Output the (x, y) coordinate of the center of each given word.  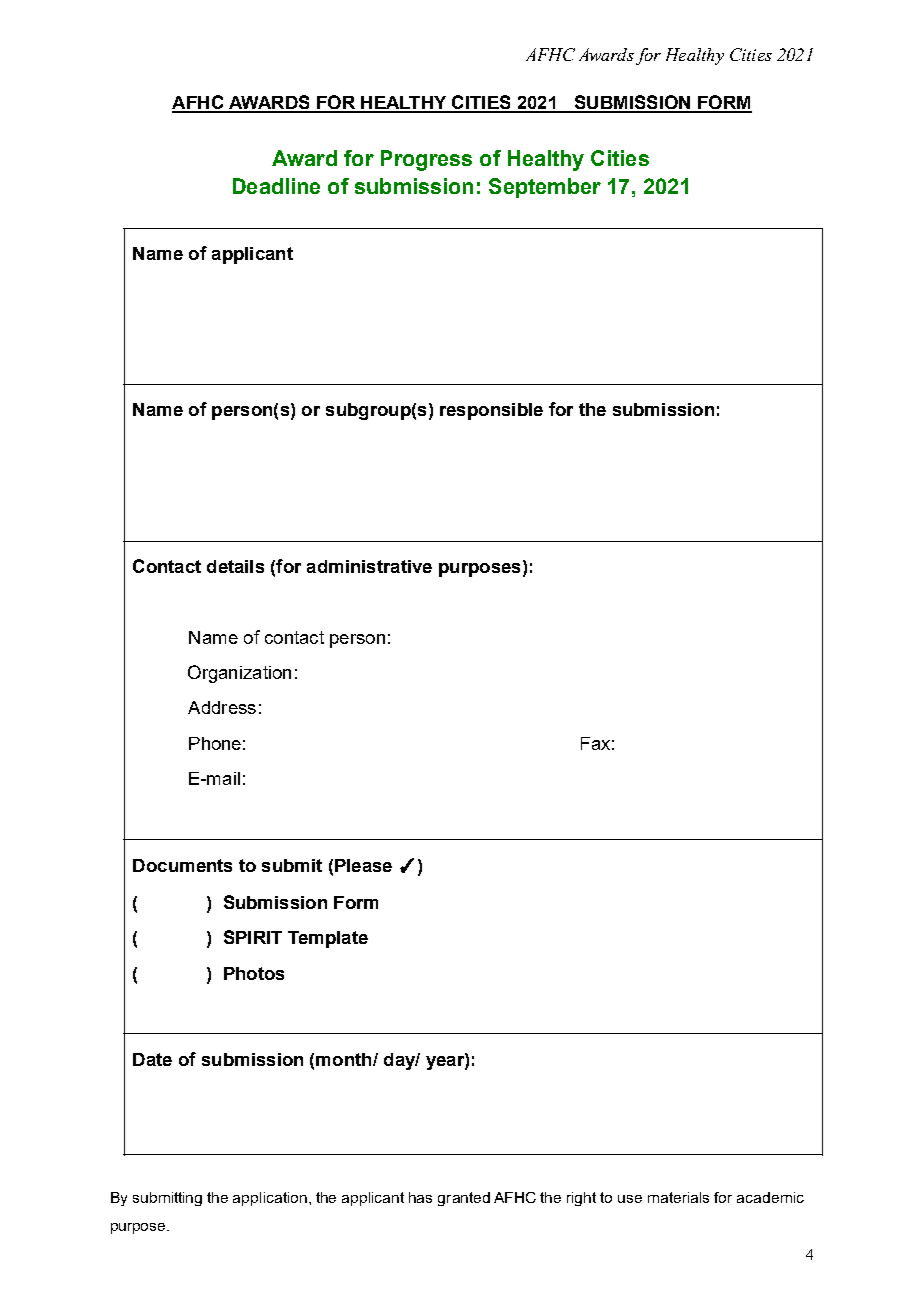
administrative (369, 566)
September (545, 188)
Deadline (276, 186)
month (345, 1059)
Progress (426, 160)
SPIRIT (253, 937)
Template (328, 939)
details (235, 566)
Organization (239, 674)
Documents (182, 865)
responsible (491, 411)
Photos (254, 973)
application (270, 1199)
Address (222, 707)
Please (363, 865)
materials (678, 1197)
